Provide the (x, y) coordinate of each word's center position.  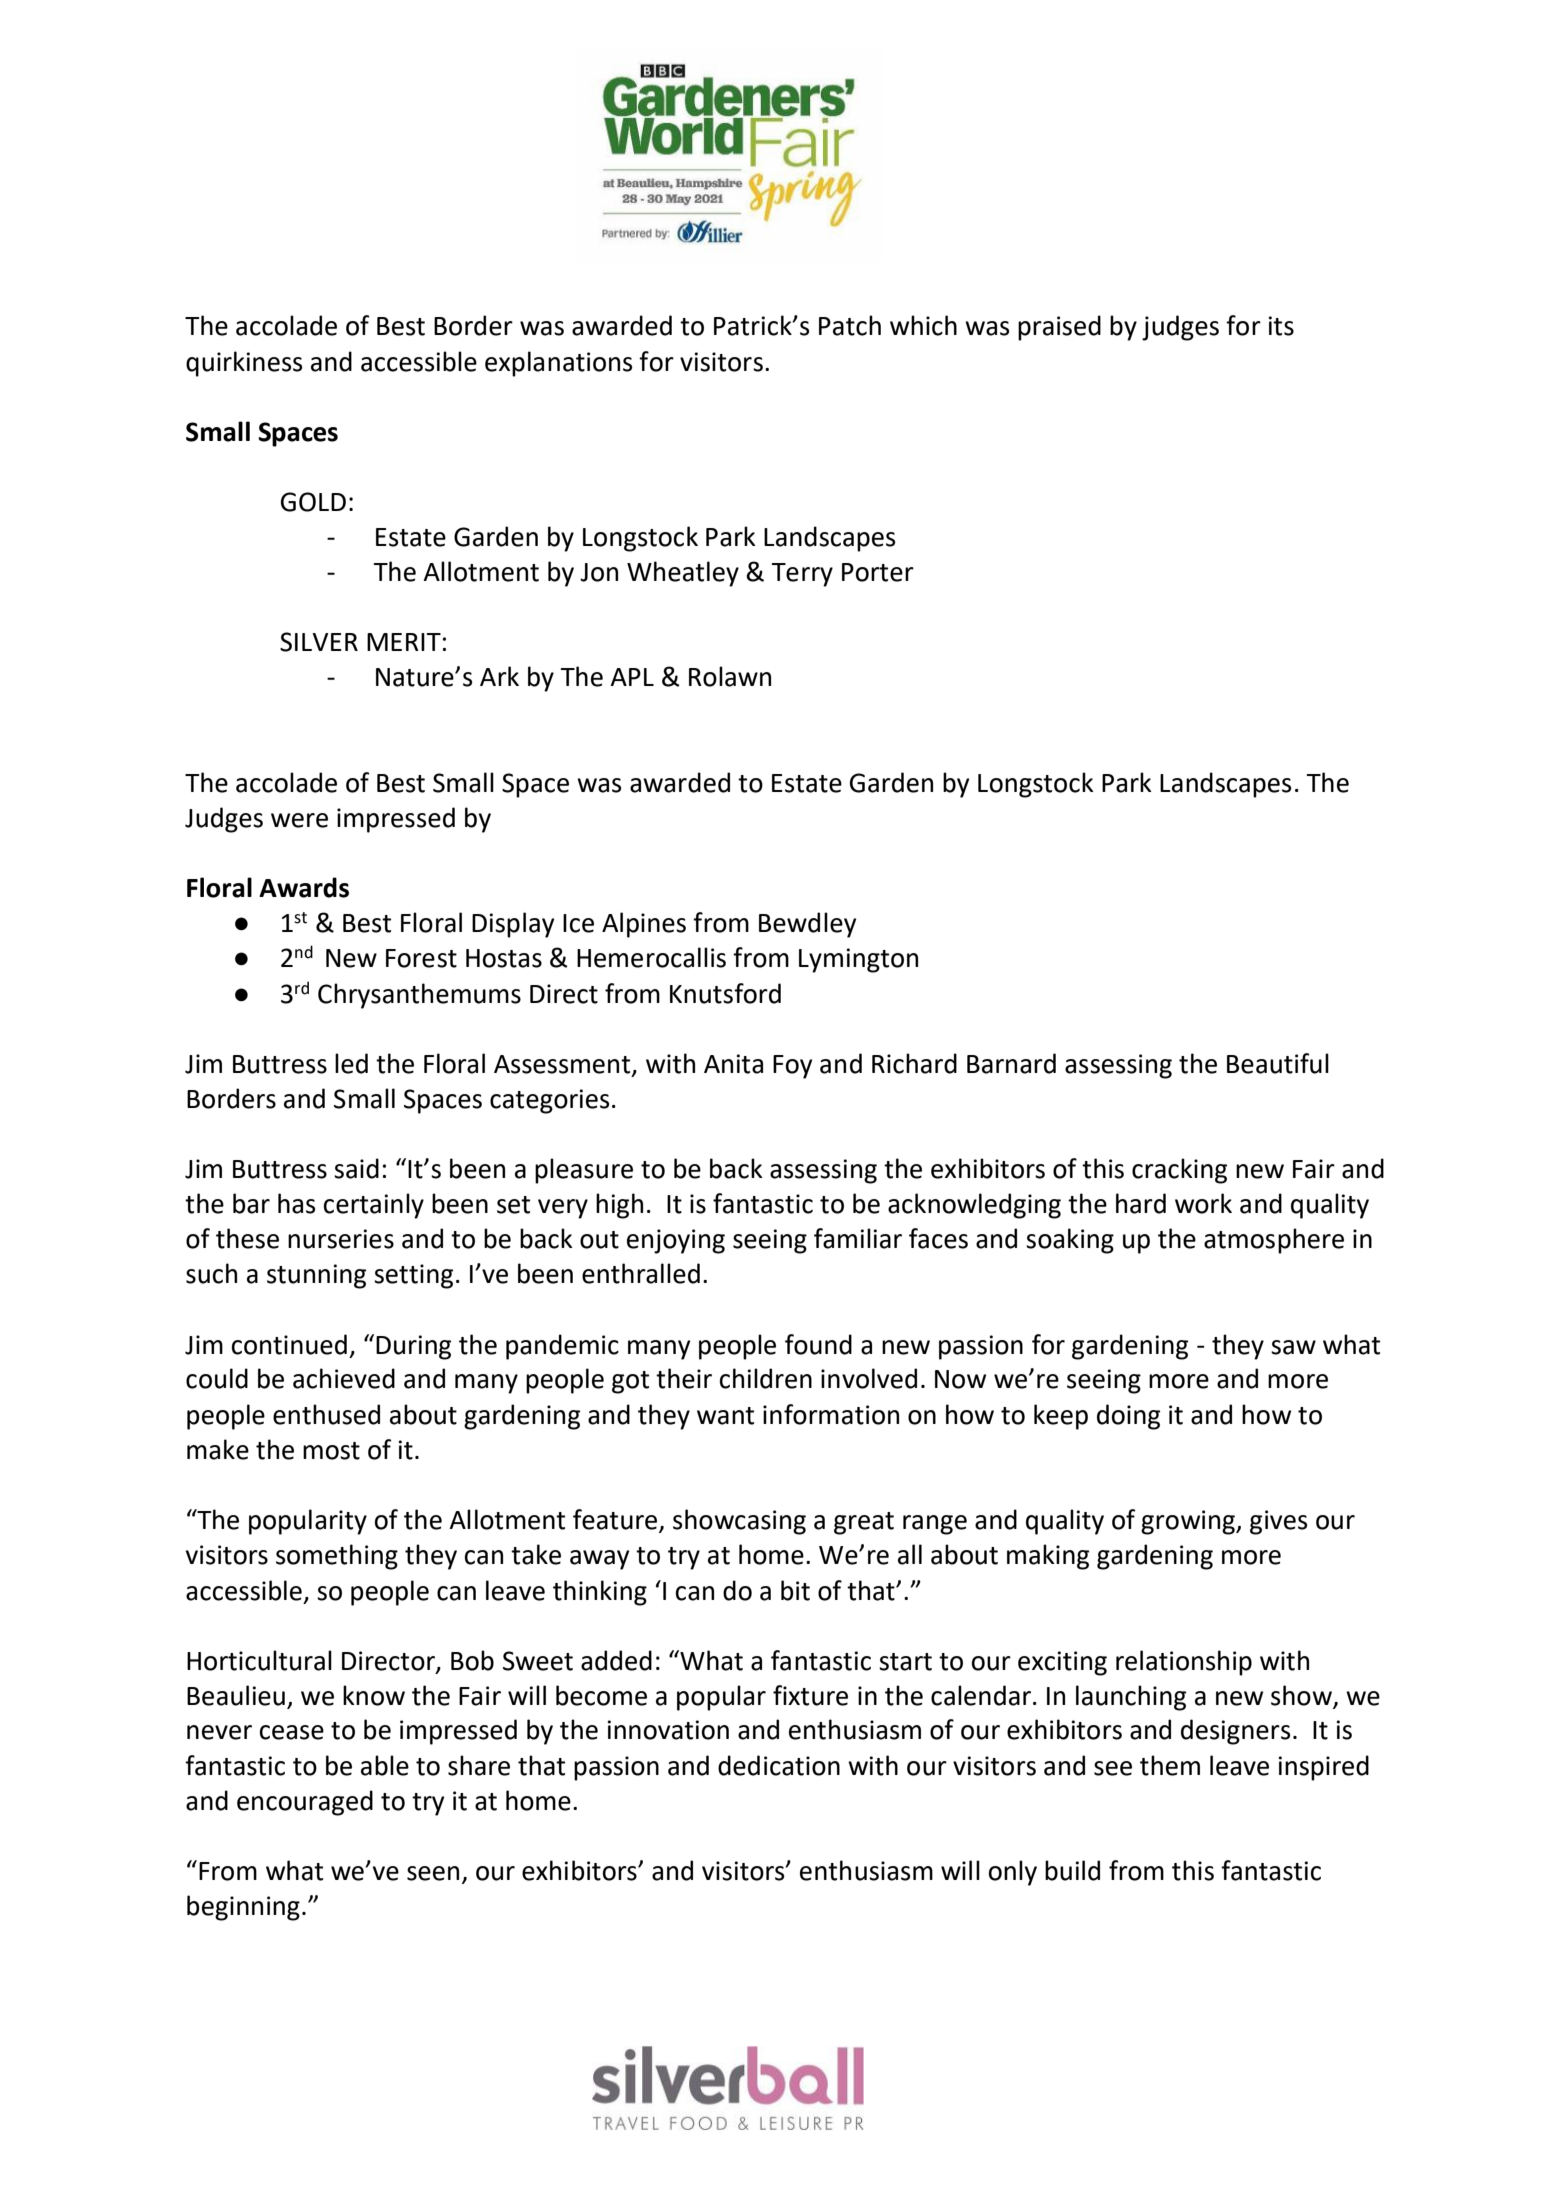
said (356, 1168)
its (1281, 326)
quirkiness (244, 364)
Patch (850, 325)
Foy (792, 1067)
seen (433, 1873)
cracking (1179, 1171)
